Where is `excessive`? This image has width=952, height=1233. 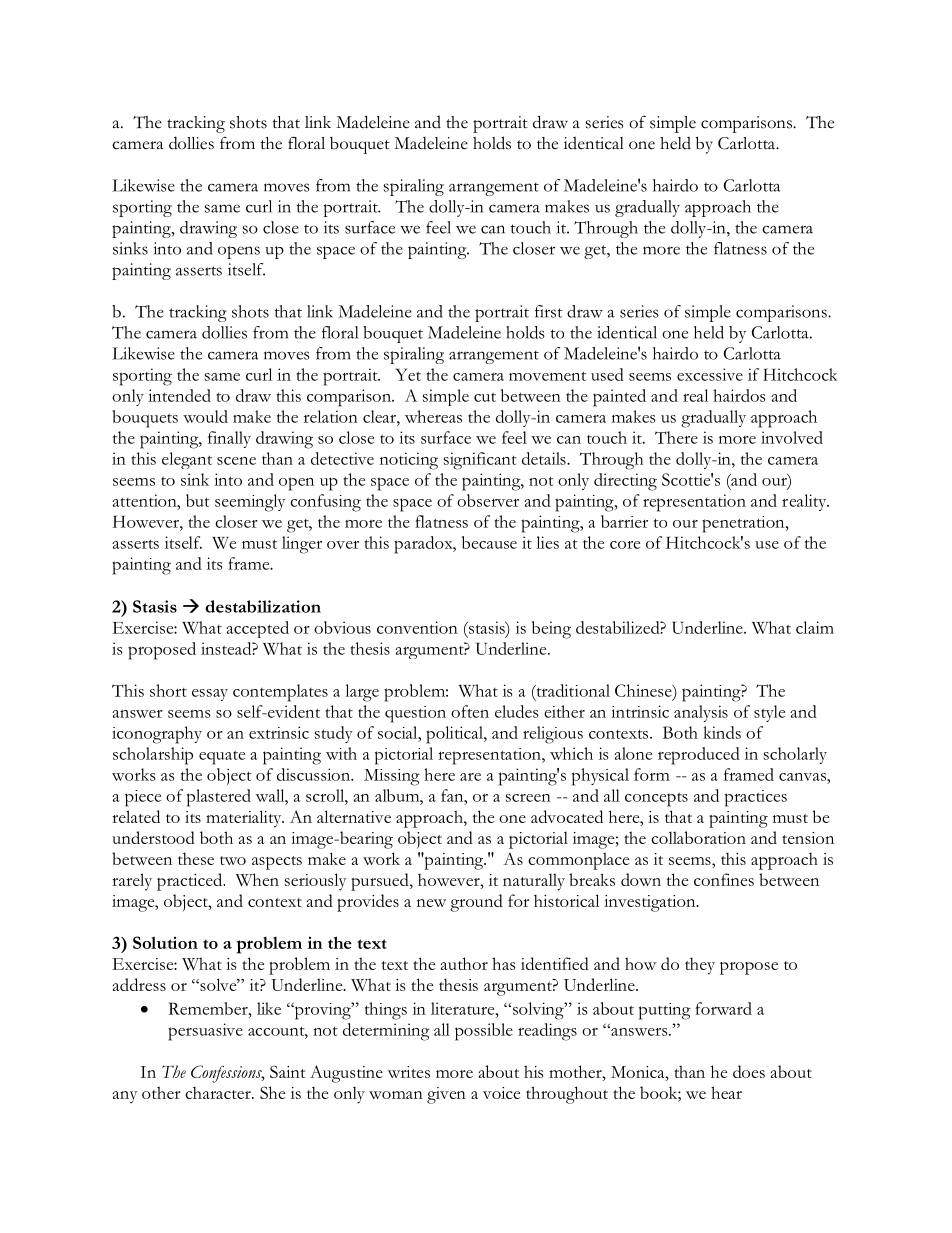 excessive is located at coordinates (710, 374).
